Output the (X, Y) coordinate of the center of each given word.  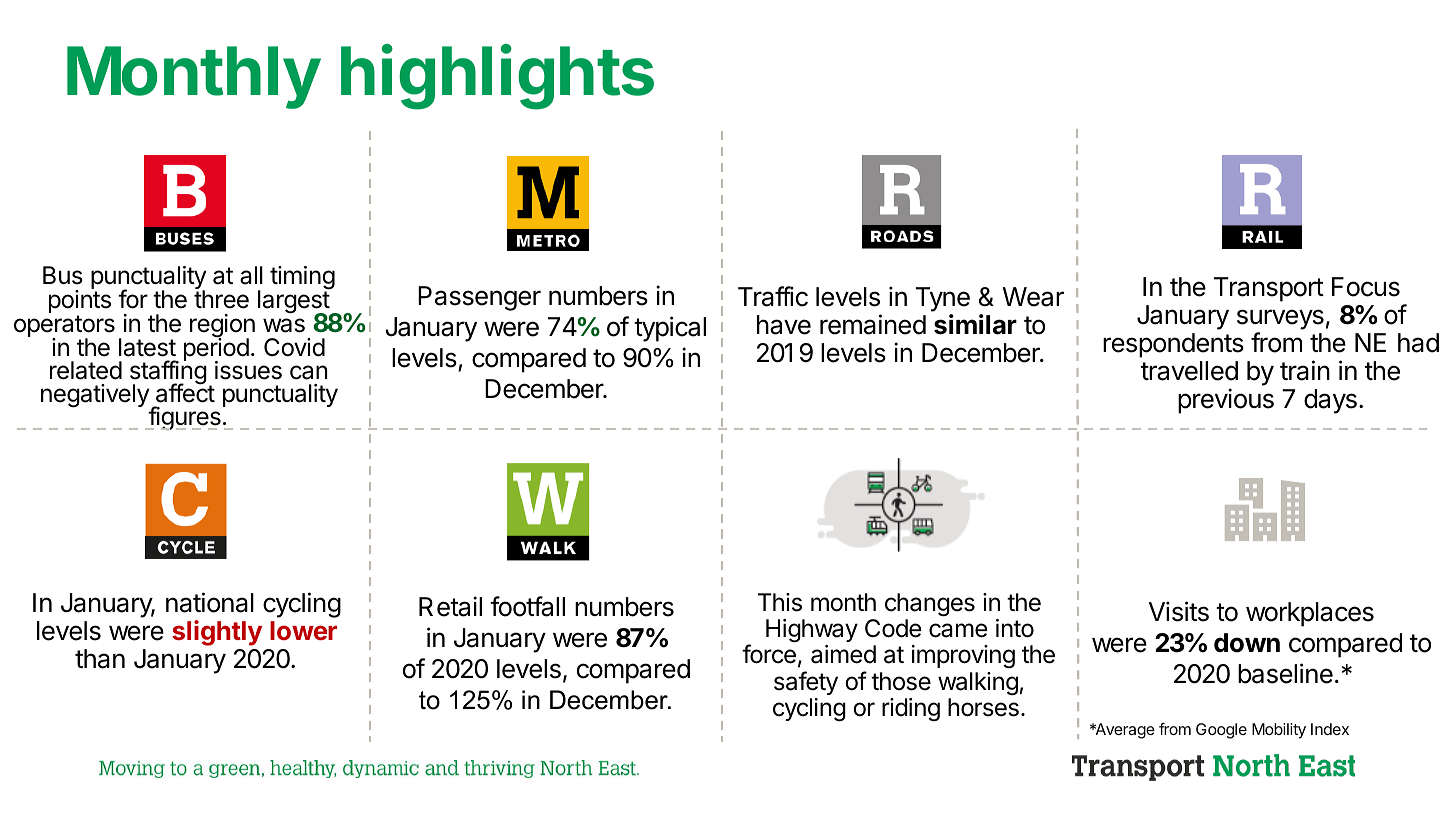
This (780, 602)
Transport (1269, 289)
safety (806, 683)
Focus (1366, 287)
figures (183, 418)
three (221, 298)
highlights (497, 77)
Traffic (773, 296)
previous (1226, 401)
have (784, 325)
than (100, 659)
